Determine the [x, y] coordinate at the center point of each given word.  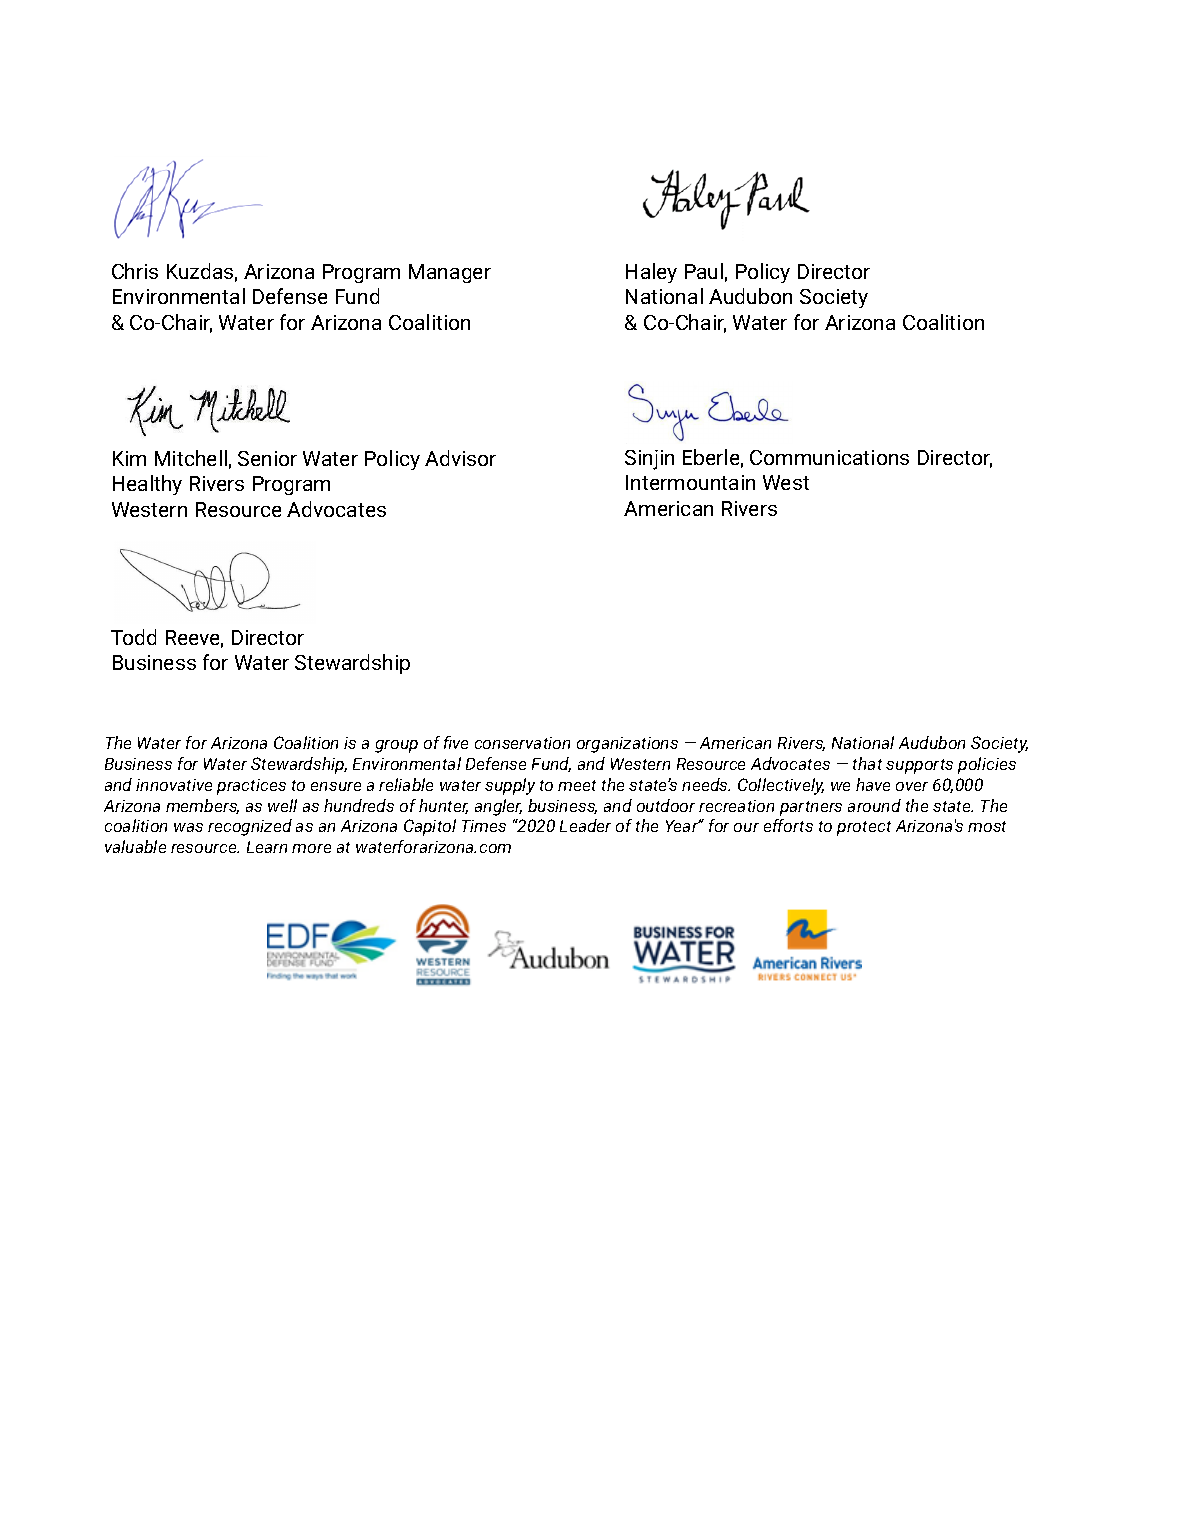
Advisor [460, 458]
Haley [651, 273]
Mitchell [191, 458]
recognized [250, 827]
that [867, 763]
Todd [133, 637]
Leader [585, 825]
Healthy [147, 485]
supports [919, 766]
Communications [829, 457]
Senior [267, 458]
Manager [450, 273]
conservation [522, 743]
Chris [135, 271]
